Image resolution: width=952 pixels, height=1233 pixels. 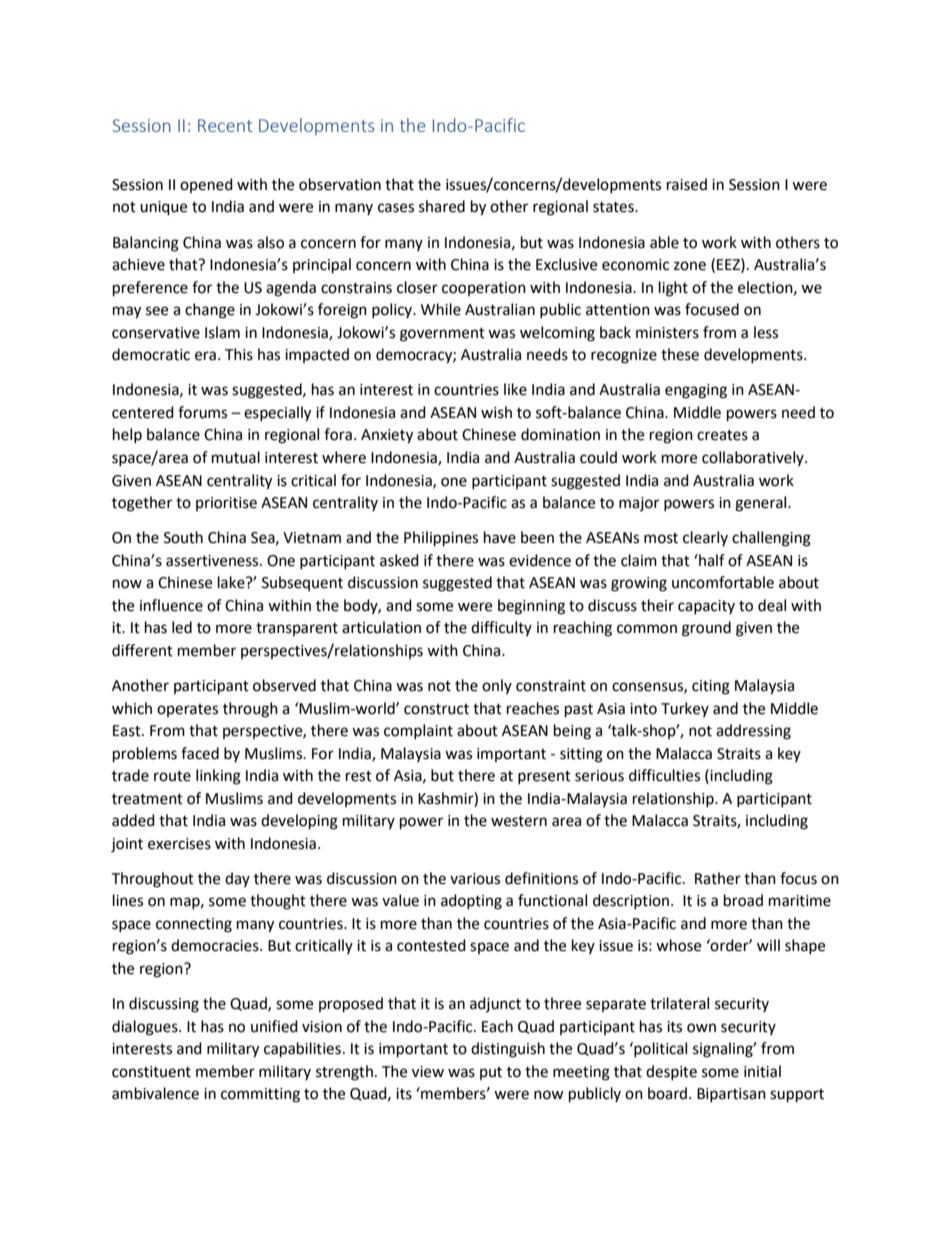 I want to click on raised, so click(x=687, y=184).
